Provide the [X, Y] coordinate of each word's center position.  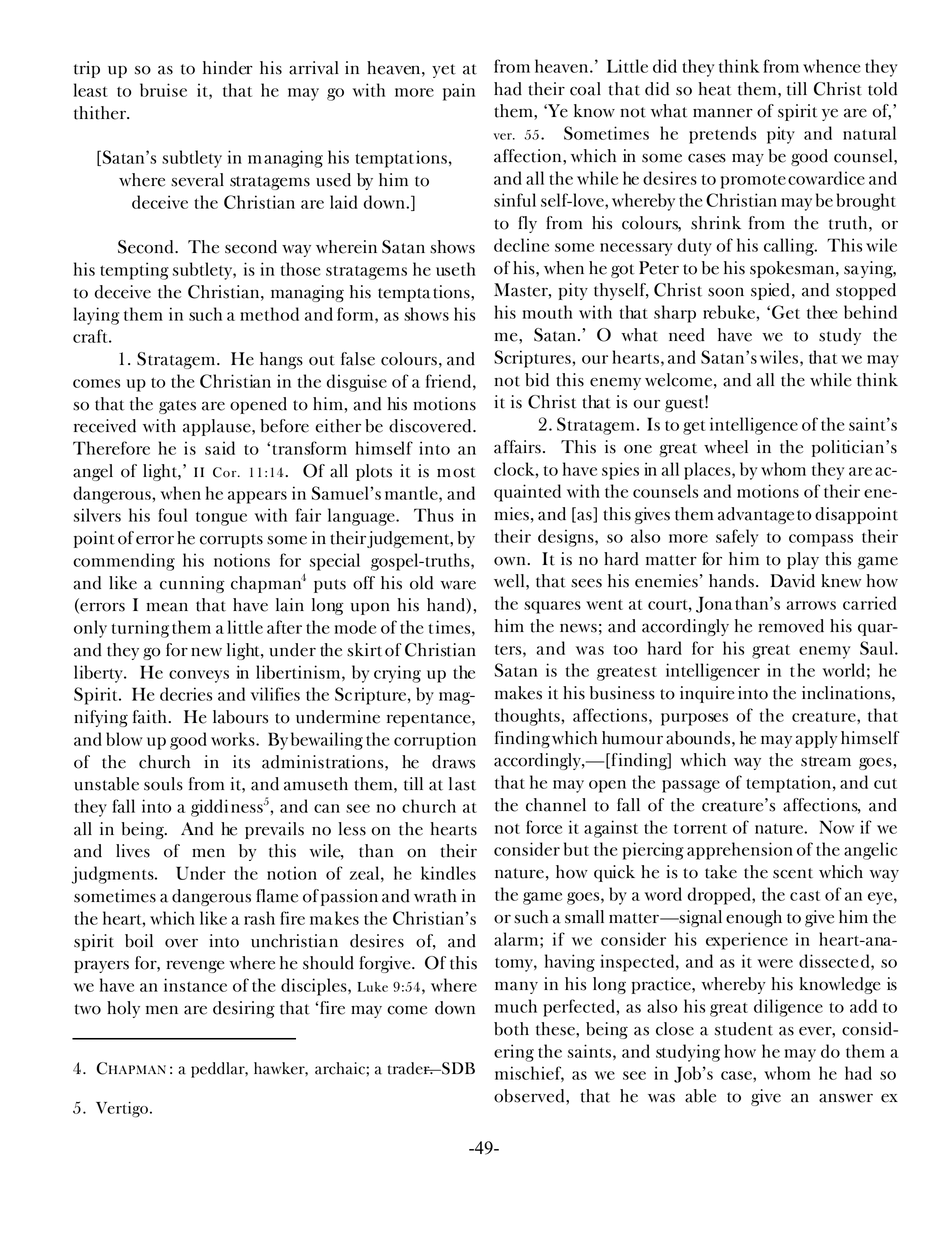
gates [177, 407]
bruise [163, 90]
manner [723, 113]
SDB [457, 1068]
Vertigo [122, 1110]
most [456, 472]
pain [459, 92]
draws [453, 762]
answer [846, 1098]
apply [816, 739]
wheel [726, 447]
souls [163, 784]
